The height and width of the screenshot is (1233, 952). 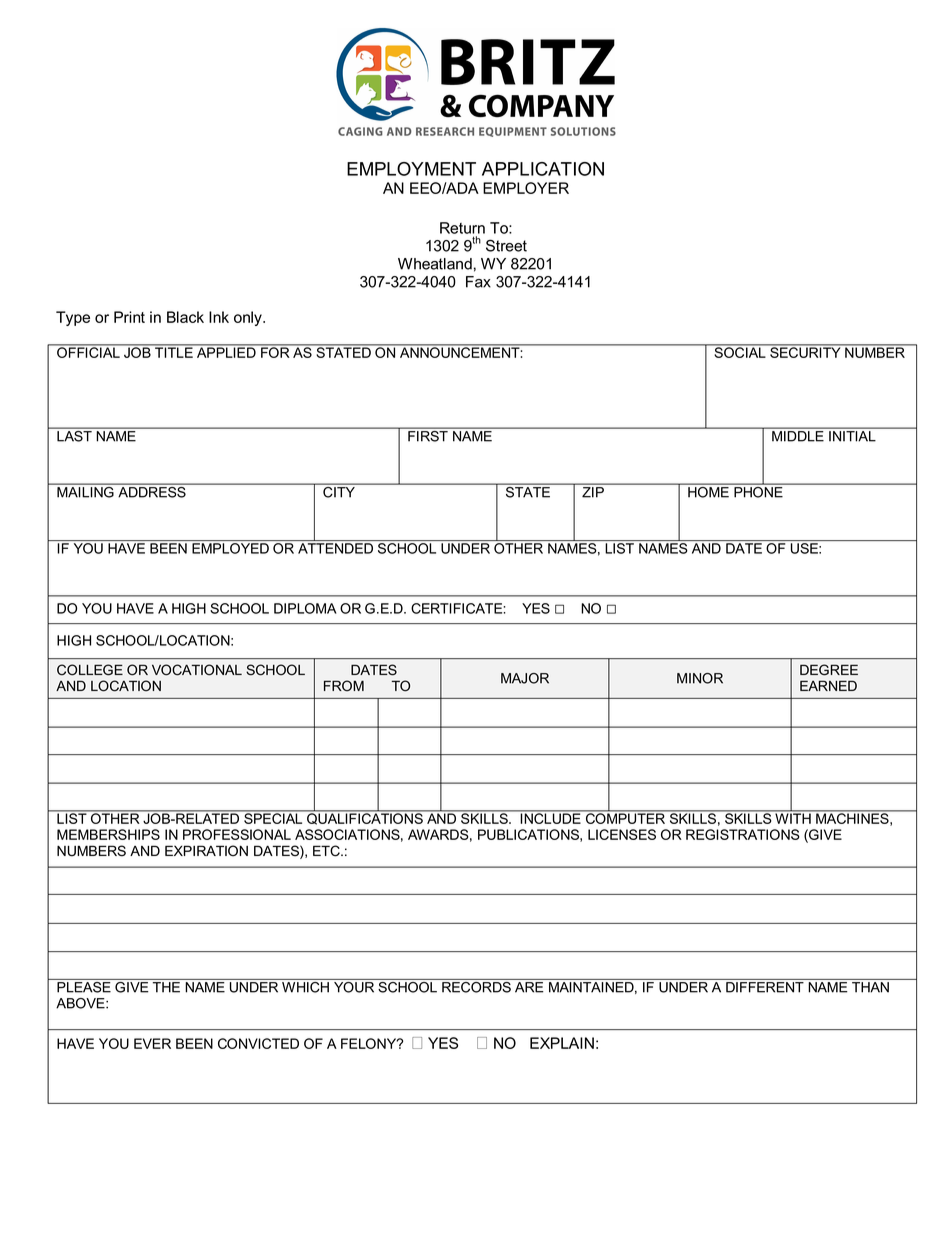 I want to click on APPLICATION, so click(x=543, y=169).
